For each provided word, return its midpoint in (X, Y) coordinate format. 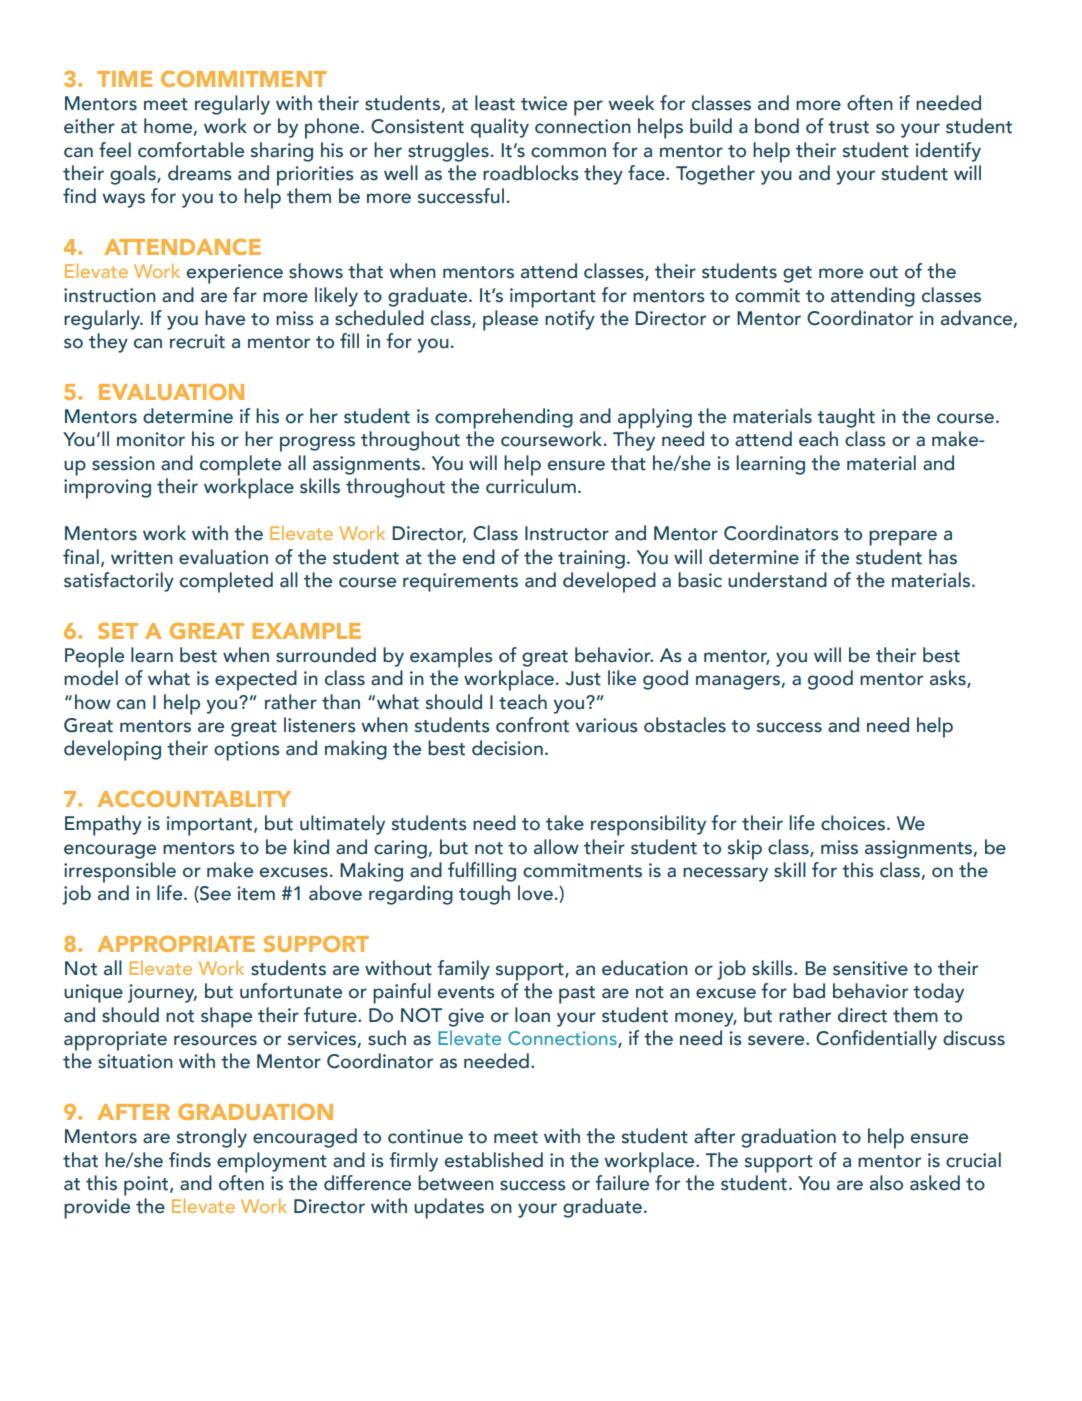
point (147, 1186)
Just (583, 678)
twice (544, 103)
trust (848, 127)
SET (118, 630)
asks (949, 679)
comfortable (191, 150)
